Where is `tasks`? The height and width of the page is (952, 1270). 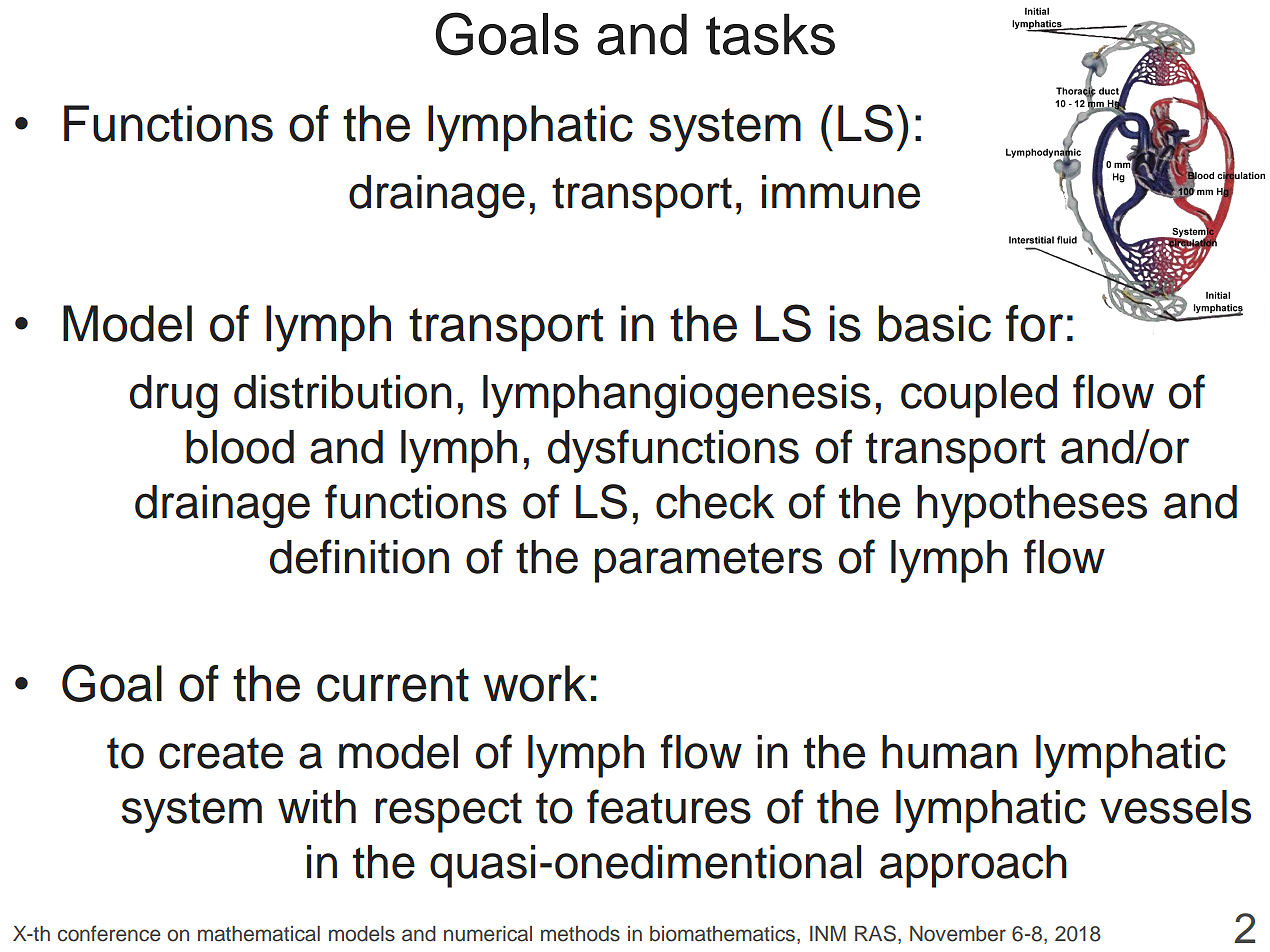 tasks is located at coordinates (770, 34).
